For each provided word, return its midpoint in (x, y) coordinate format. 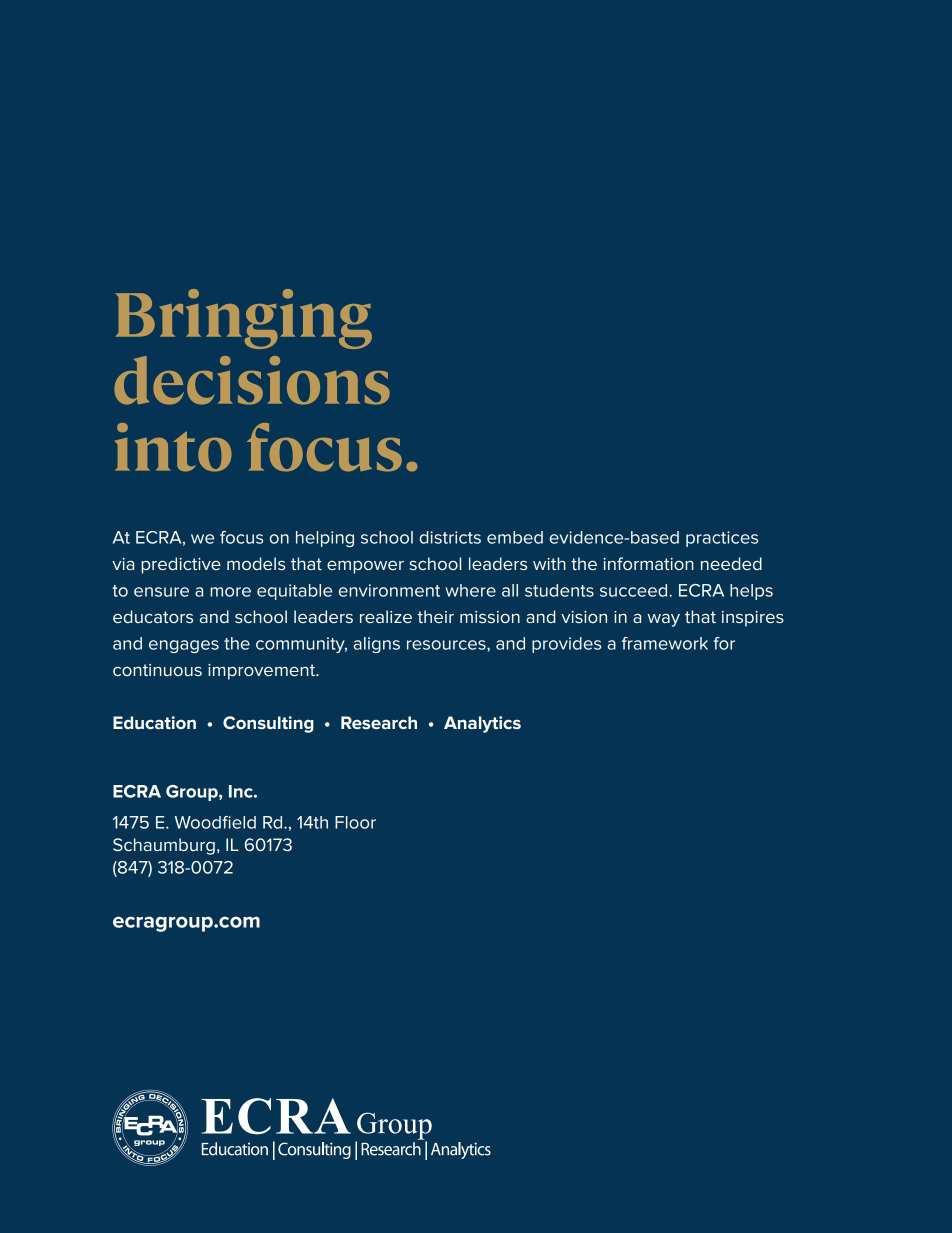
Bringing (244, 319)
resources (447, 646)
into (173, 447)
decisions (252, 380)
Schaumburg (164, 846)
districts (450, 537)
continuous (157, 670)
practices (722, 539)
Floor (355, 822)
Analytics (482, 724)
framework (665, 643)
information (648, 563)
